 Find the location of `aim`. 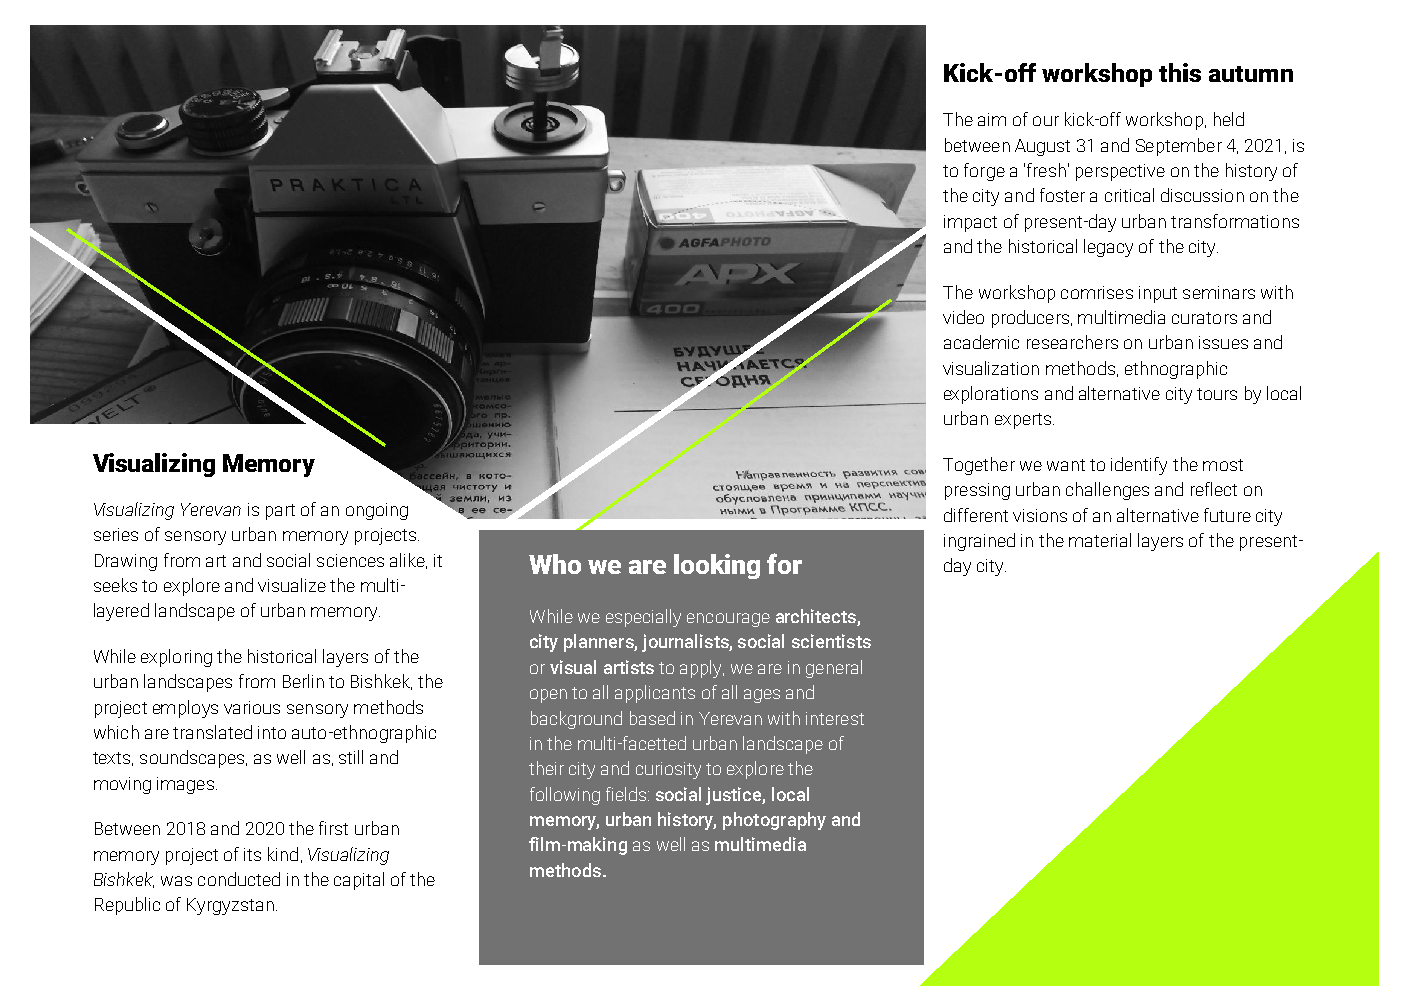

aim is located at coordinates (992, 119).
